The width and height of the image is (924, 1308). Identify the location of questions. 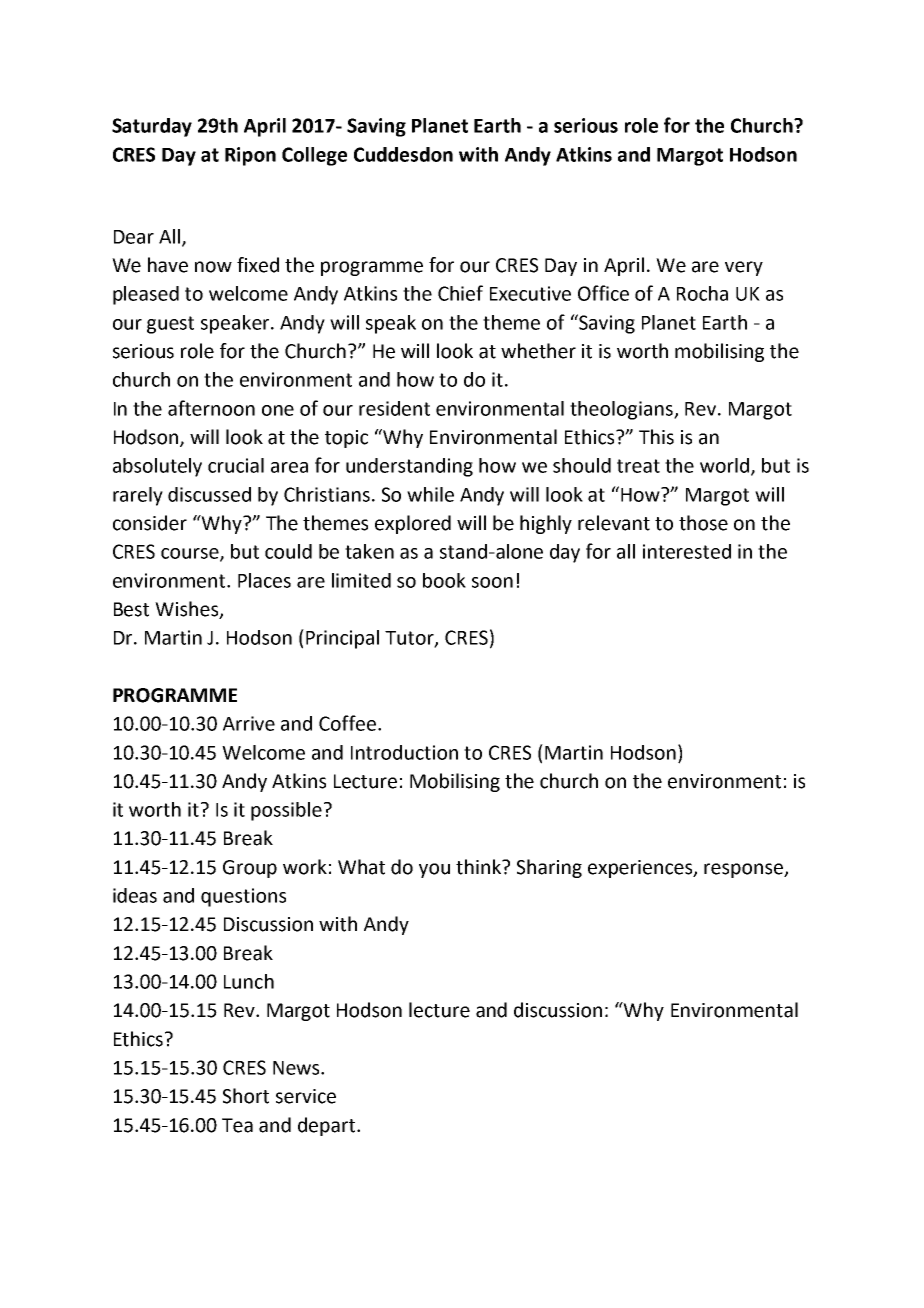
(243, 897).
